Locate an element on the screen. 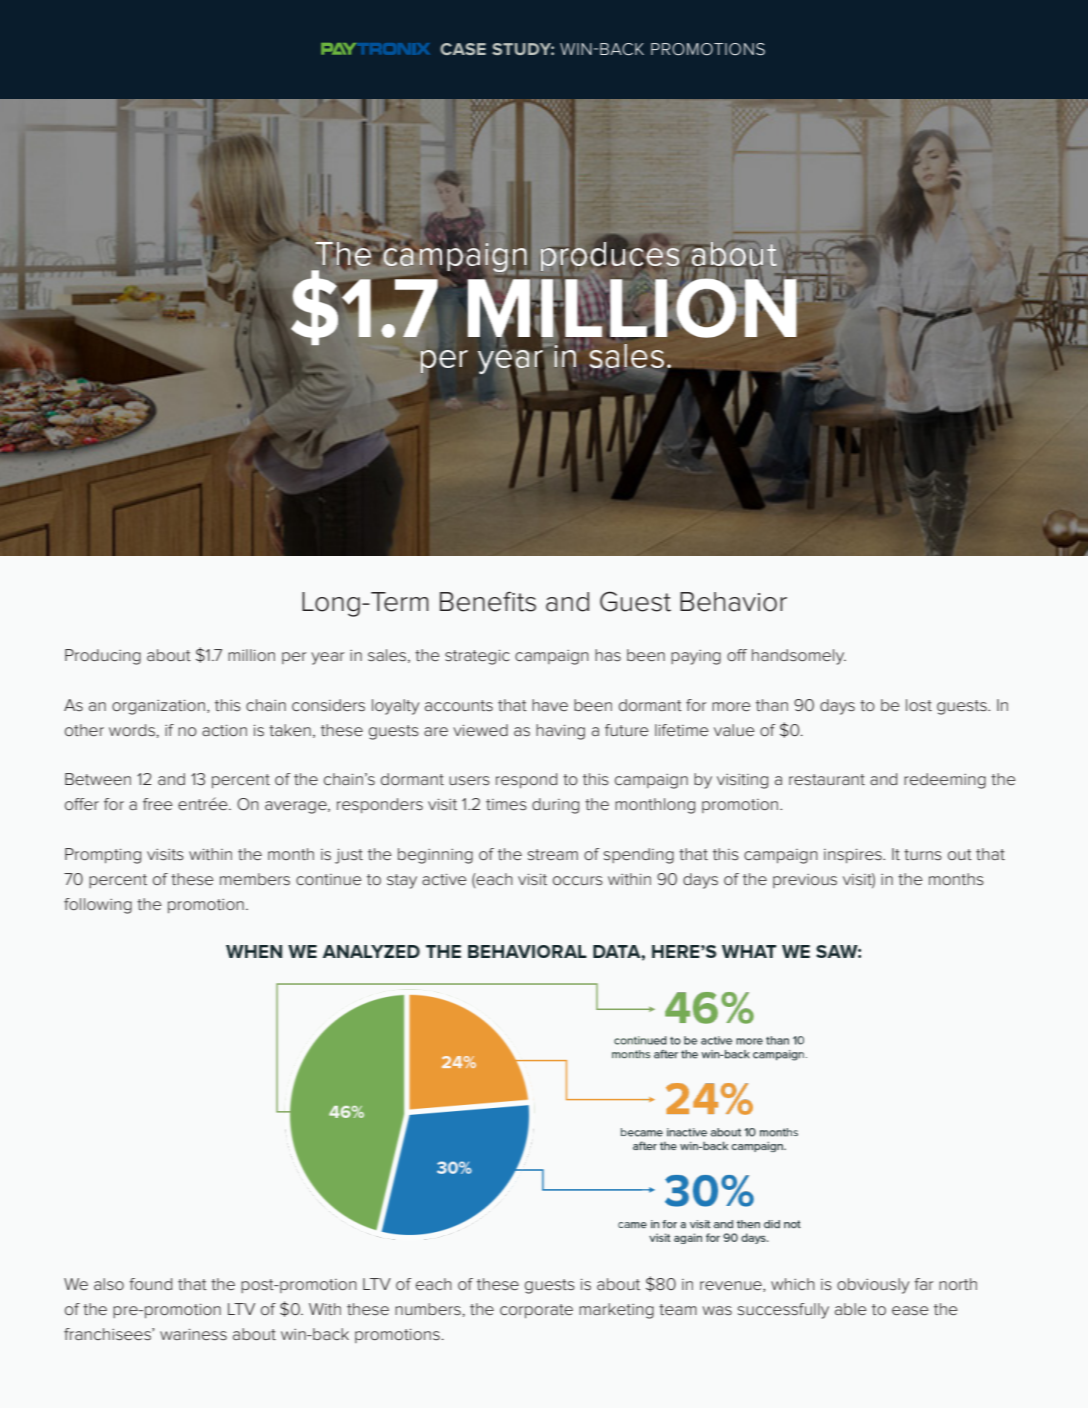  Behavior is located at coordinates (733, 602).
